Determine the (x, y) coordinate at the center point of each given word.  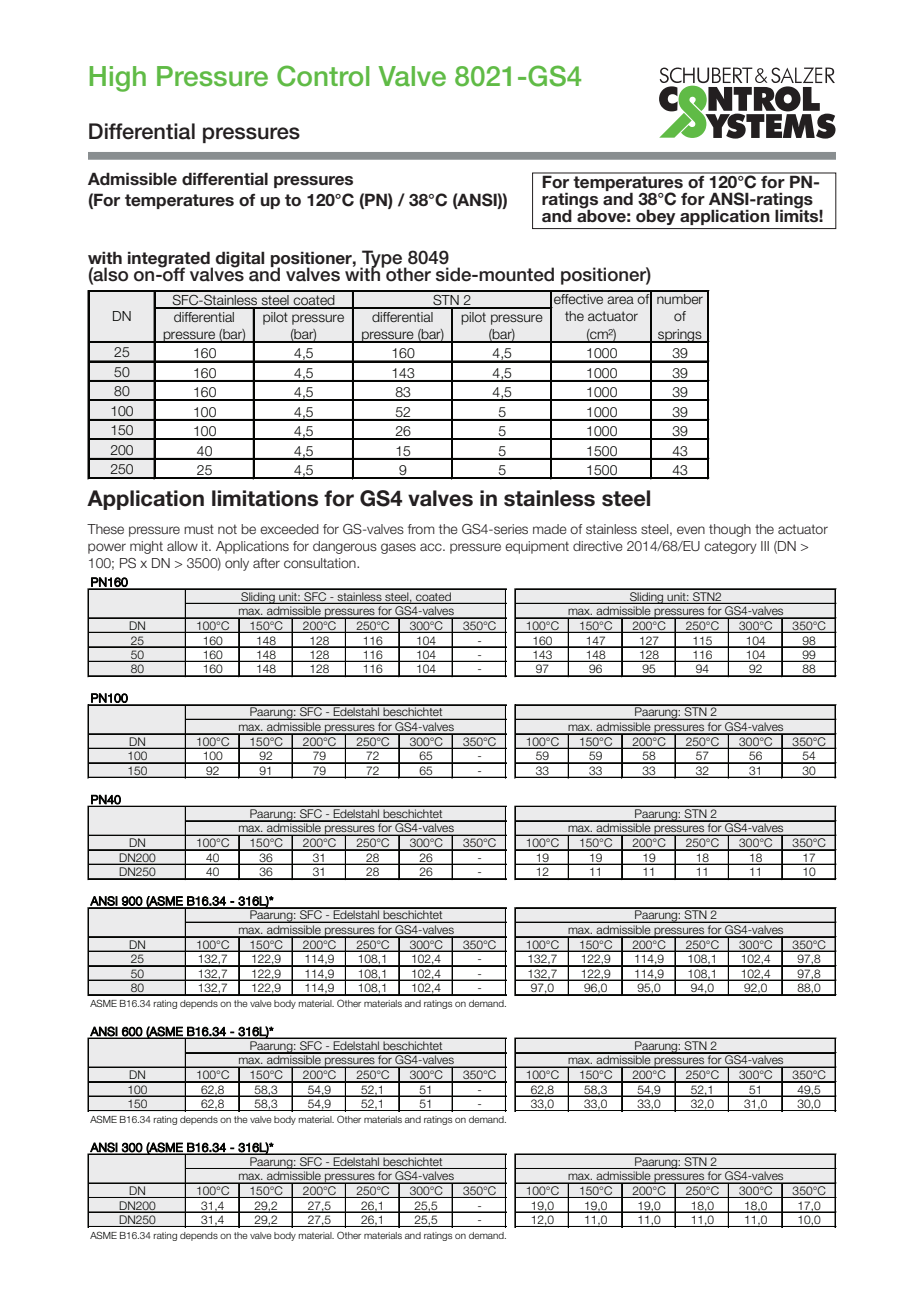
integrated (170, 260)
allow (182, 546)
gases (398, 548)
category (730, 547)
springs (680, 336)
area (620, 300)
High (118, 79)
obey (655, 217)
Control (323, 76)
